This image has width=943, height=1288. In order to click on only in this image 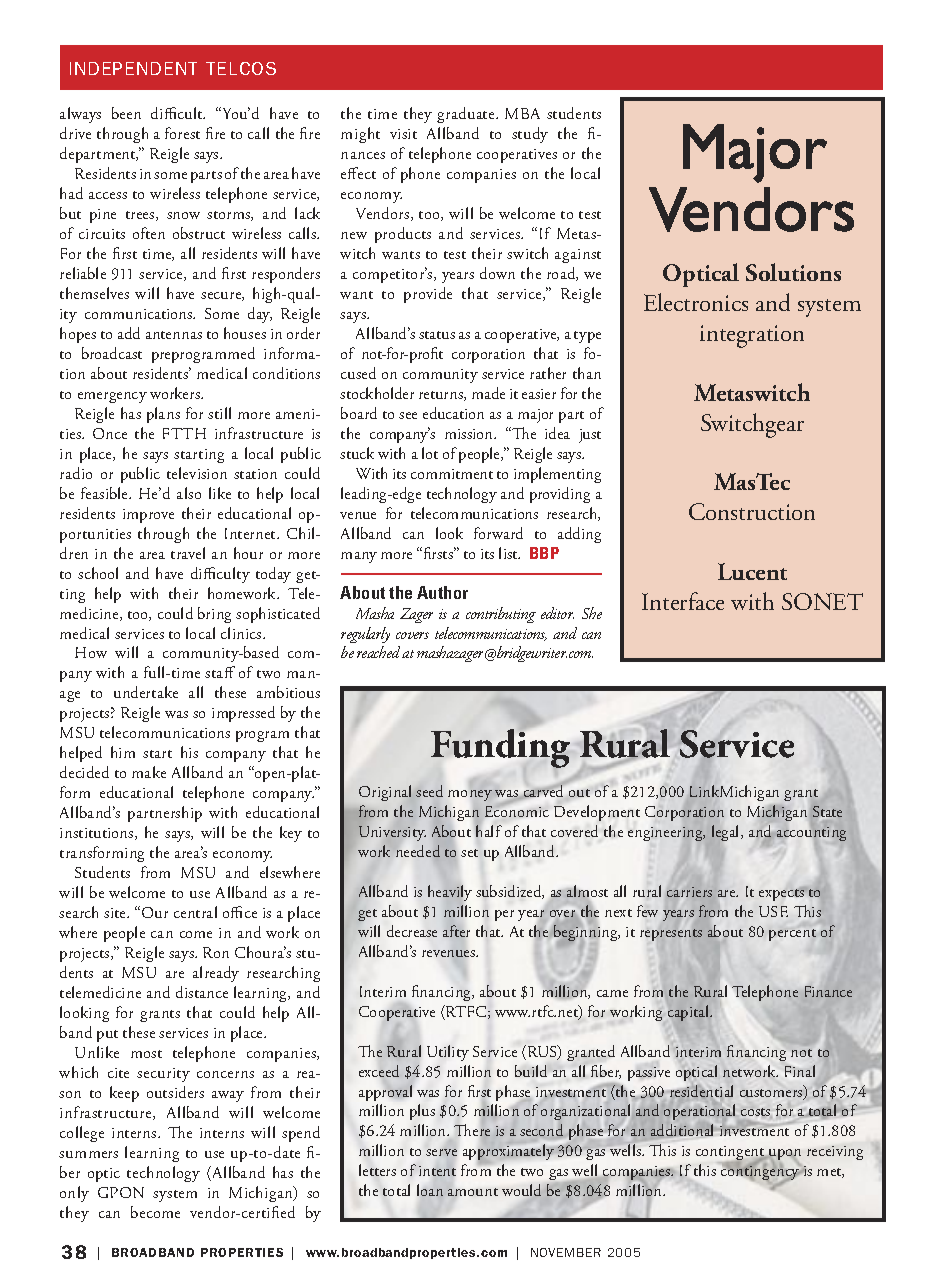, I will do `click(74, 1194)`.
